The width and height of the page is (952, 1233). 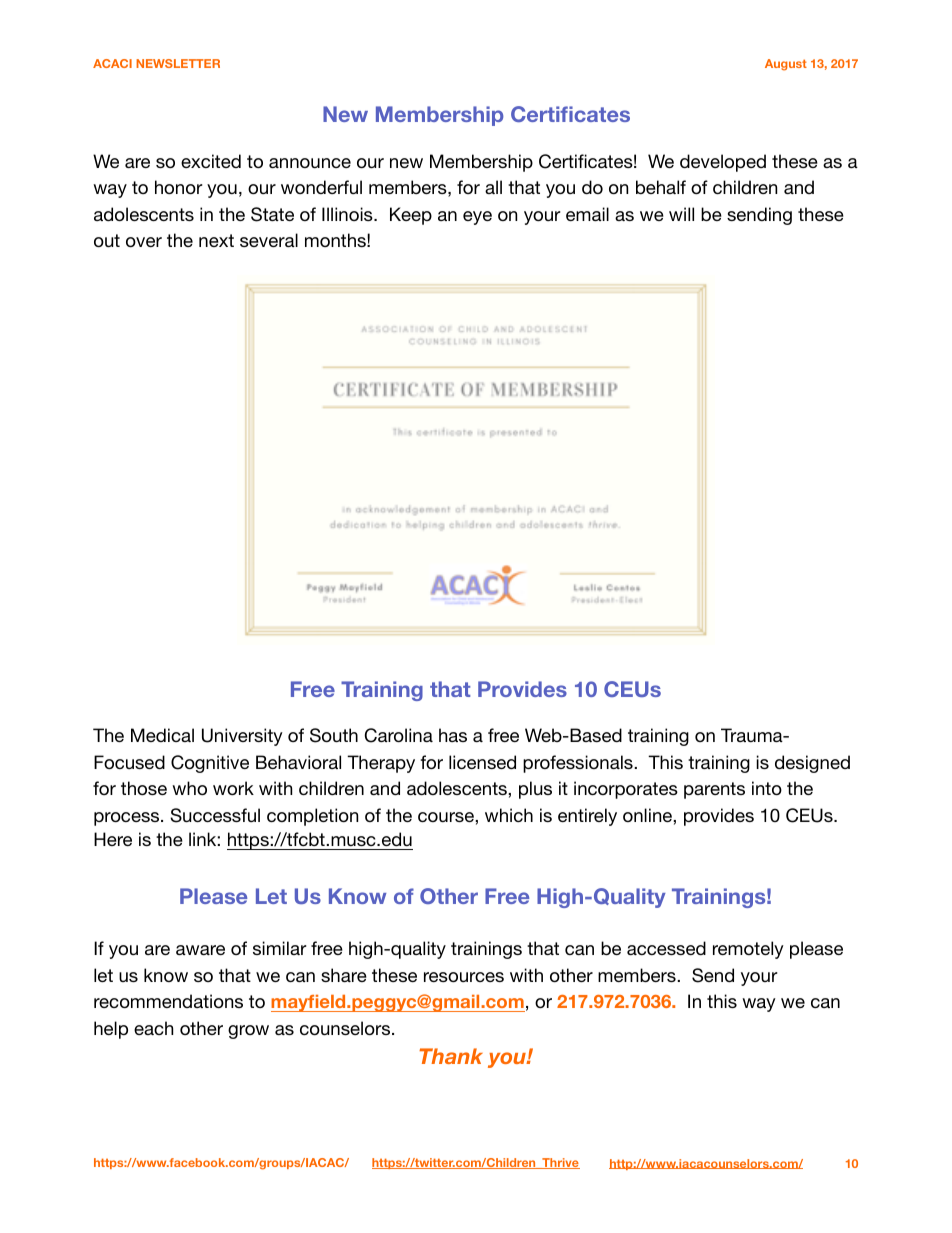 What do you see at coordinates (812, 764) in the page?
I see `designed` at bounding box center [812, 764].
